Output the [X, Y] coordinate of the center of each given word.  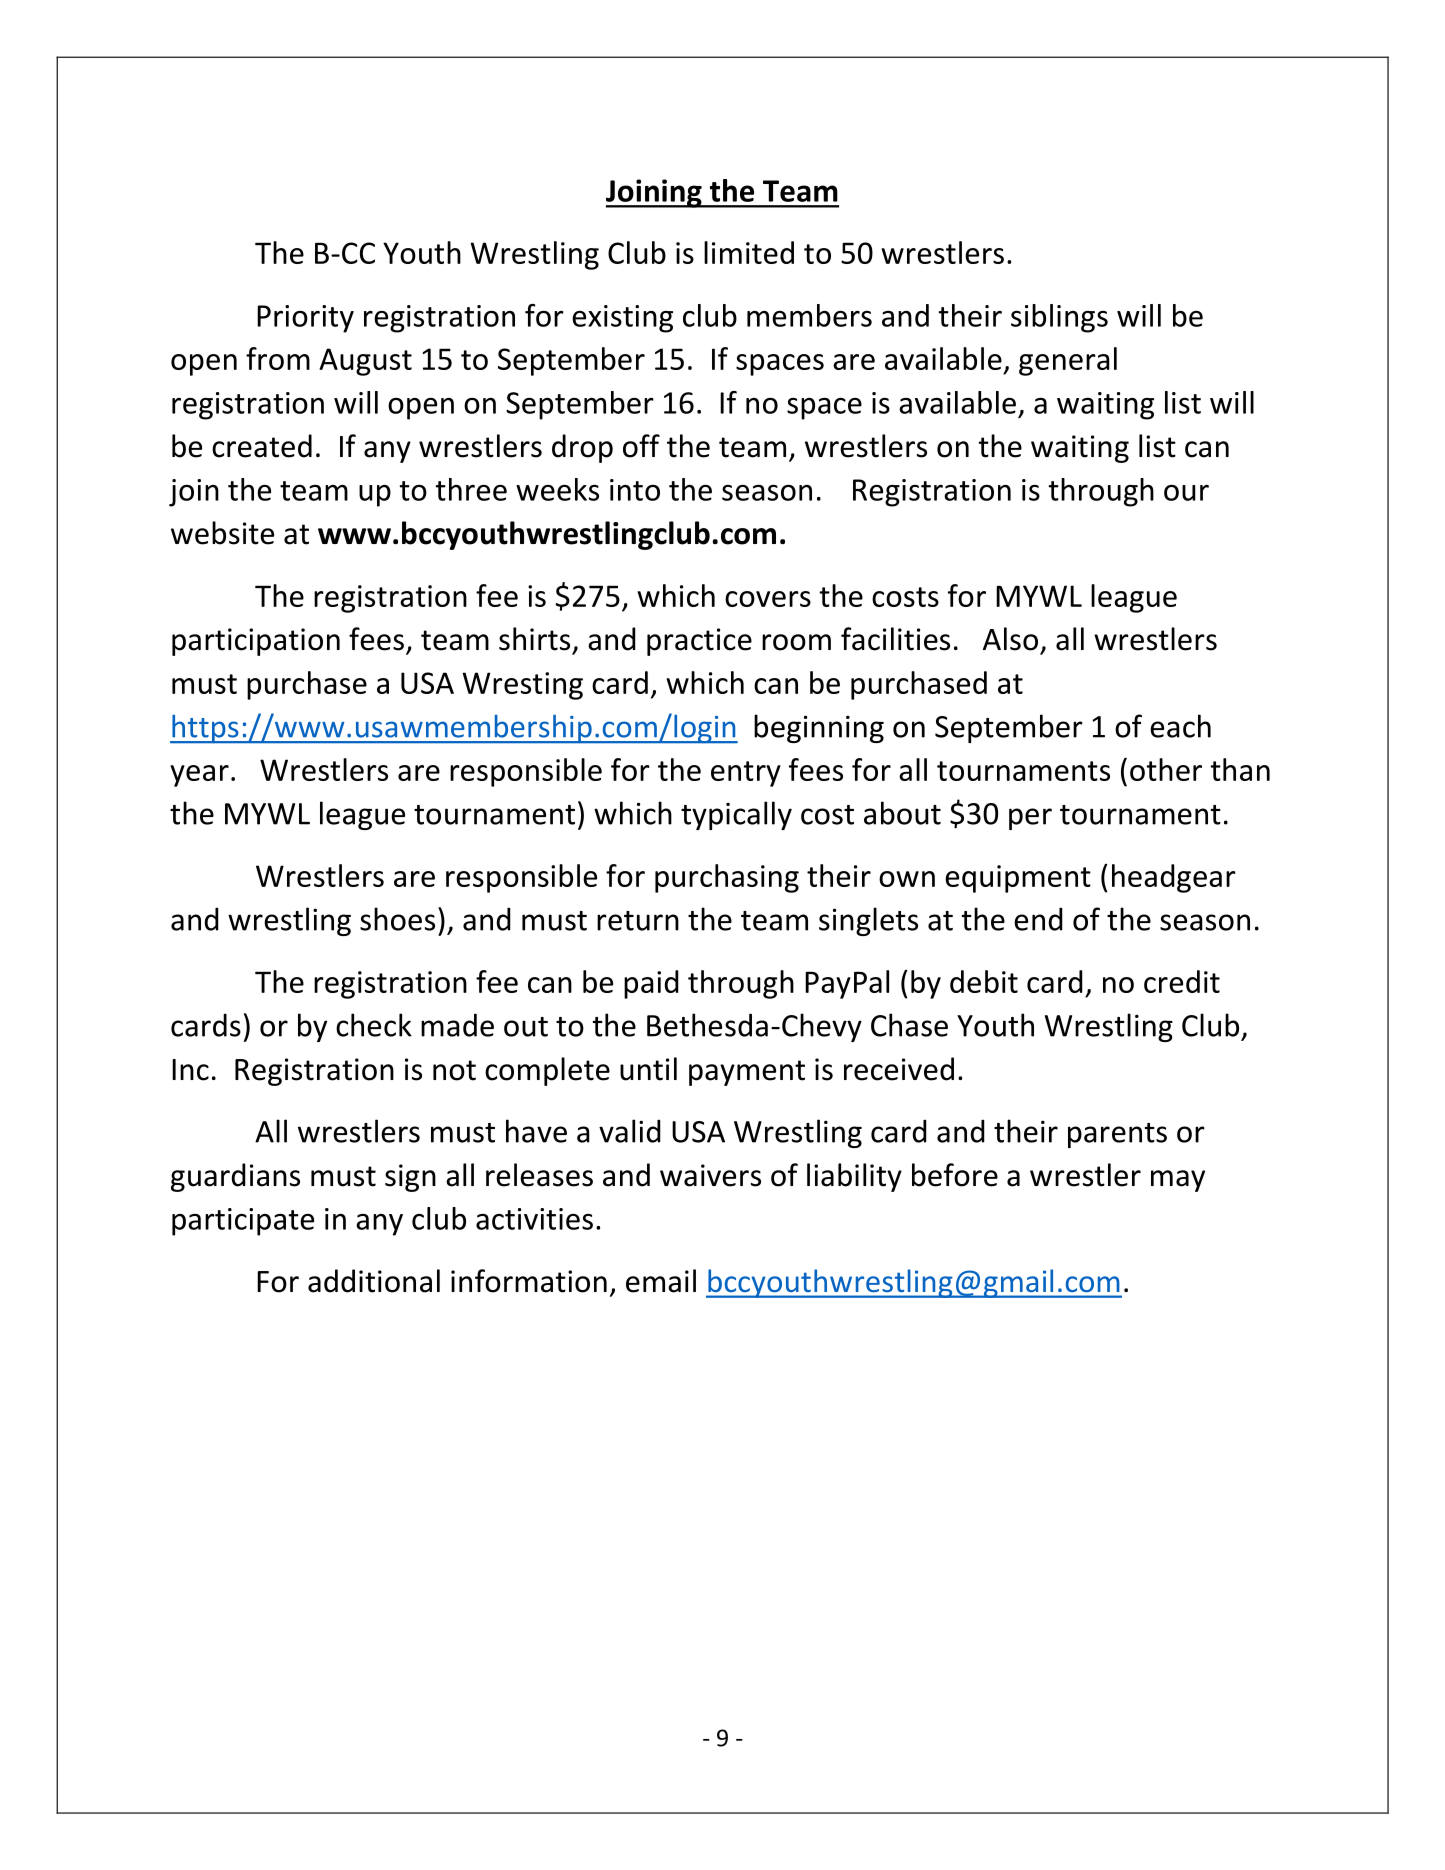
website [222, 533]
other [1166, 769]
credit [1182, 981]
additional [374, 1281]
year [199, 776]
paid [651, 984]
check [374, 1025]
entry [746, 774]
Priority [305, 319]
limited [749, 252]
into [635, 490]
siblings [1059, 318]
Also [1010, 639]
